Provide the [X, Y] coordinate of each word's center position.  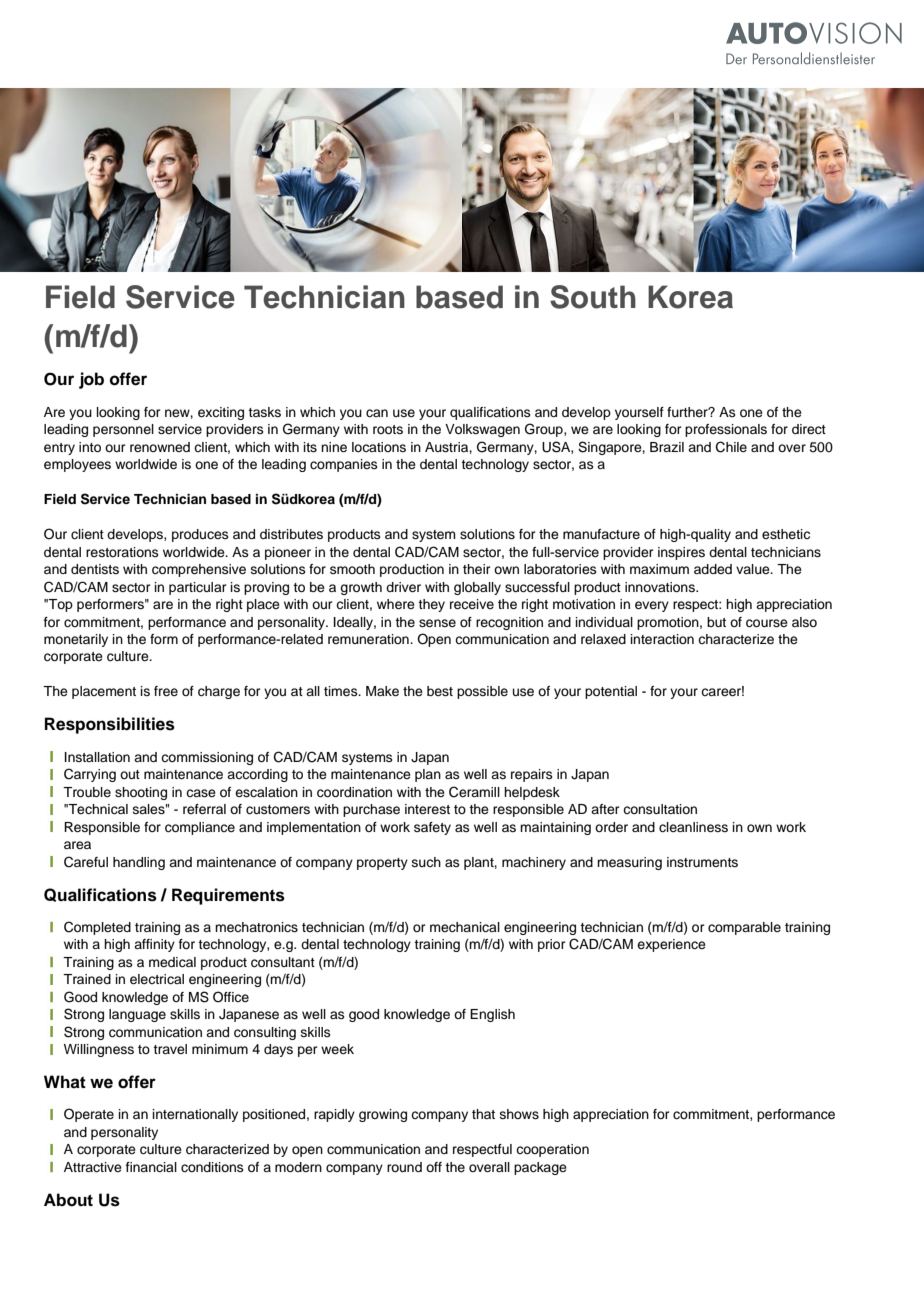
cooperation [552, 1150]
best [440, 691]
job [91, 380]
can [377, 413]
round [404, 1167]
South [593, 297]
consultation [660, 809]
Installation [97, 757]
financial [151, 1167]
